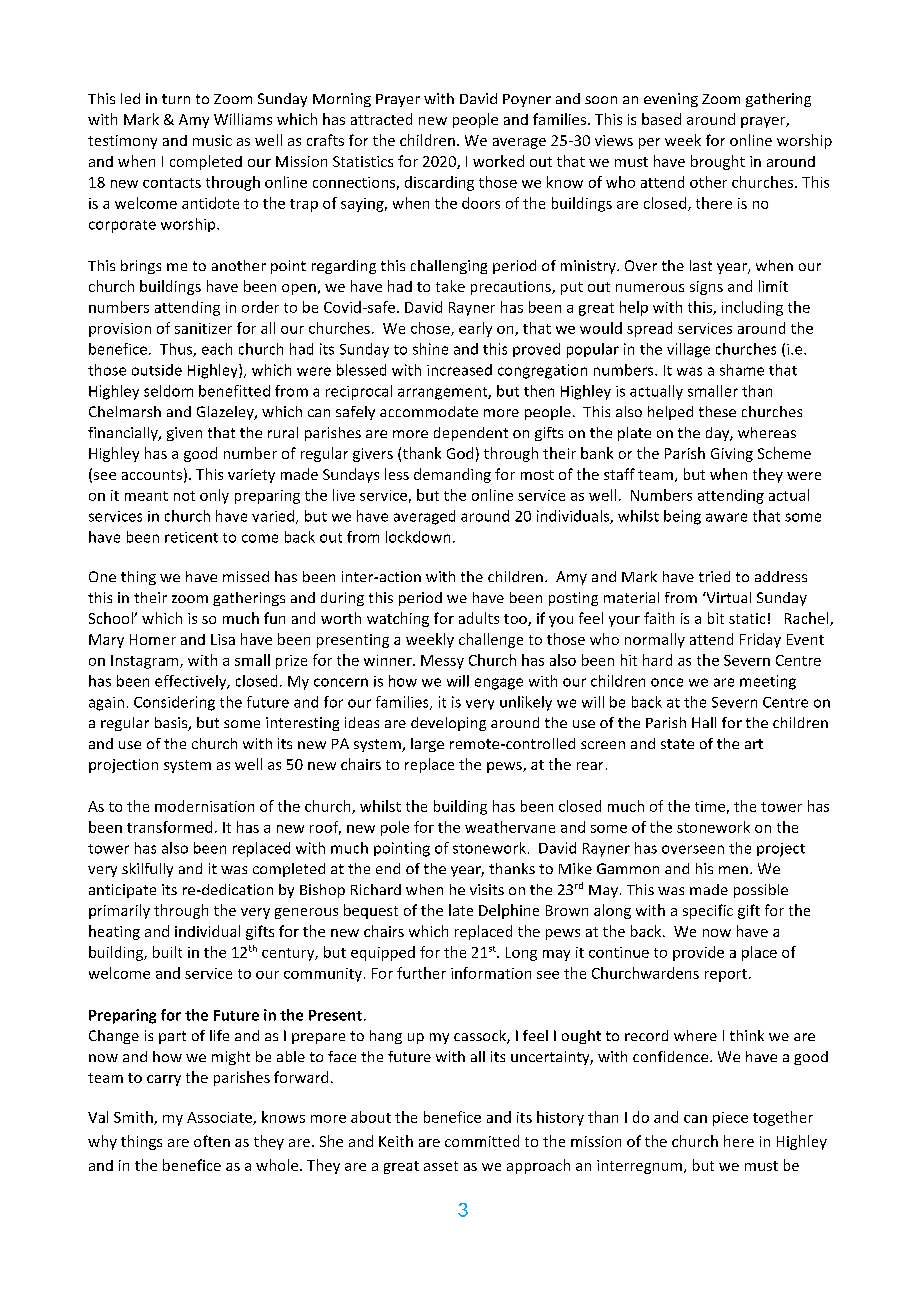  Describe the element at coordinates (510, 827) in the document. I see `weathervane` at that location.
